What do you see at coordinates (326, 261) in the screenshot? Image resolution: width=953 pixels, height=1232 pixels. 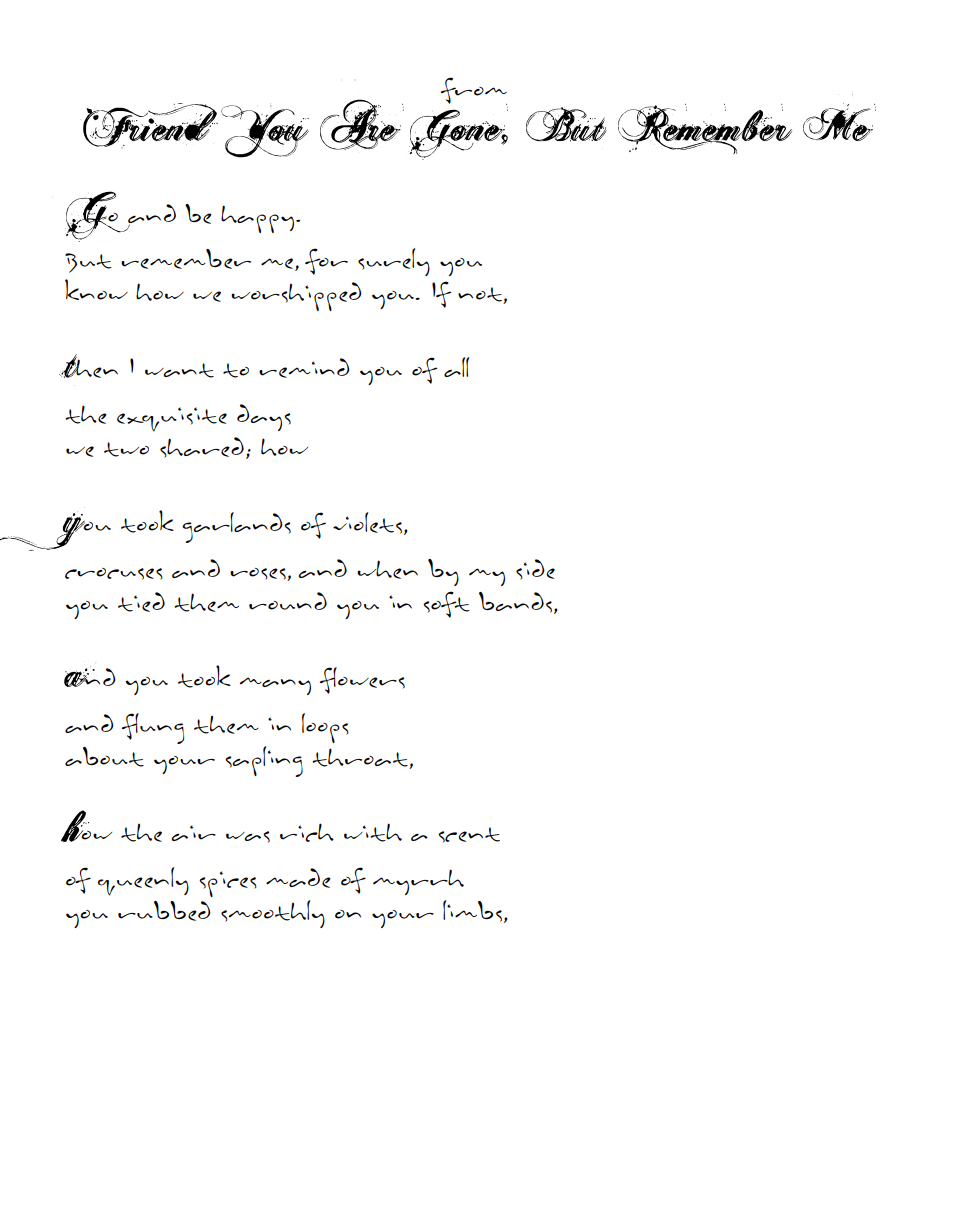 I see `for` at bounding box center [326, 261].
